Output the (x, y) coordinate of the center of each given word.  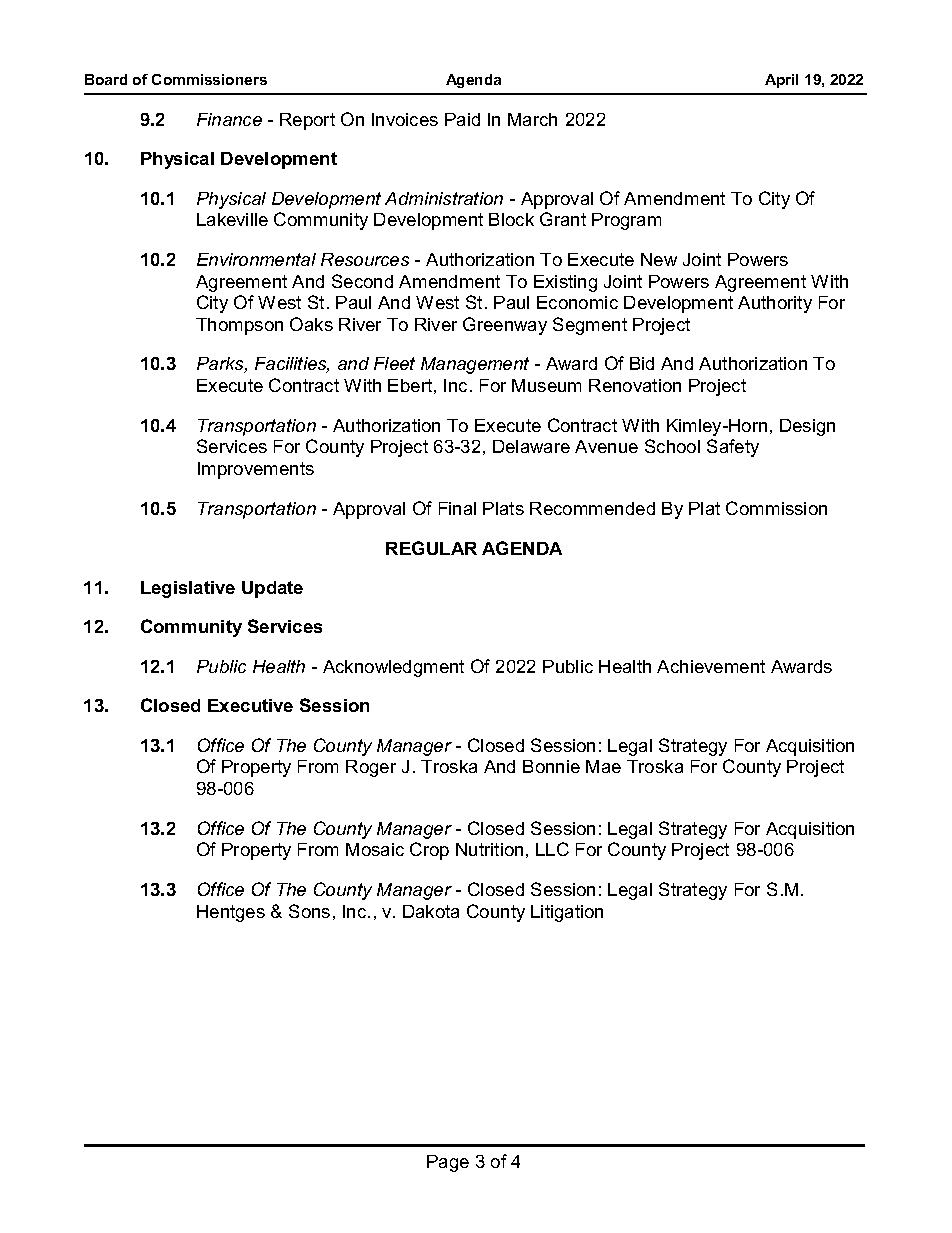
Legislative (188, 589)
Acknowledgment (393, 668)
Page (448, 1163)
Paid (462, 119)
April (781, 81)
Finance (229, 119)
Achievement (711, 666)
